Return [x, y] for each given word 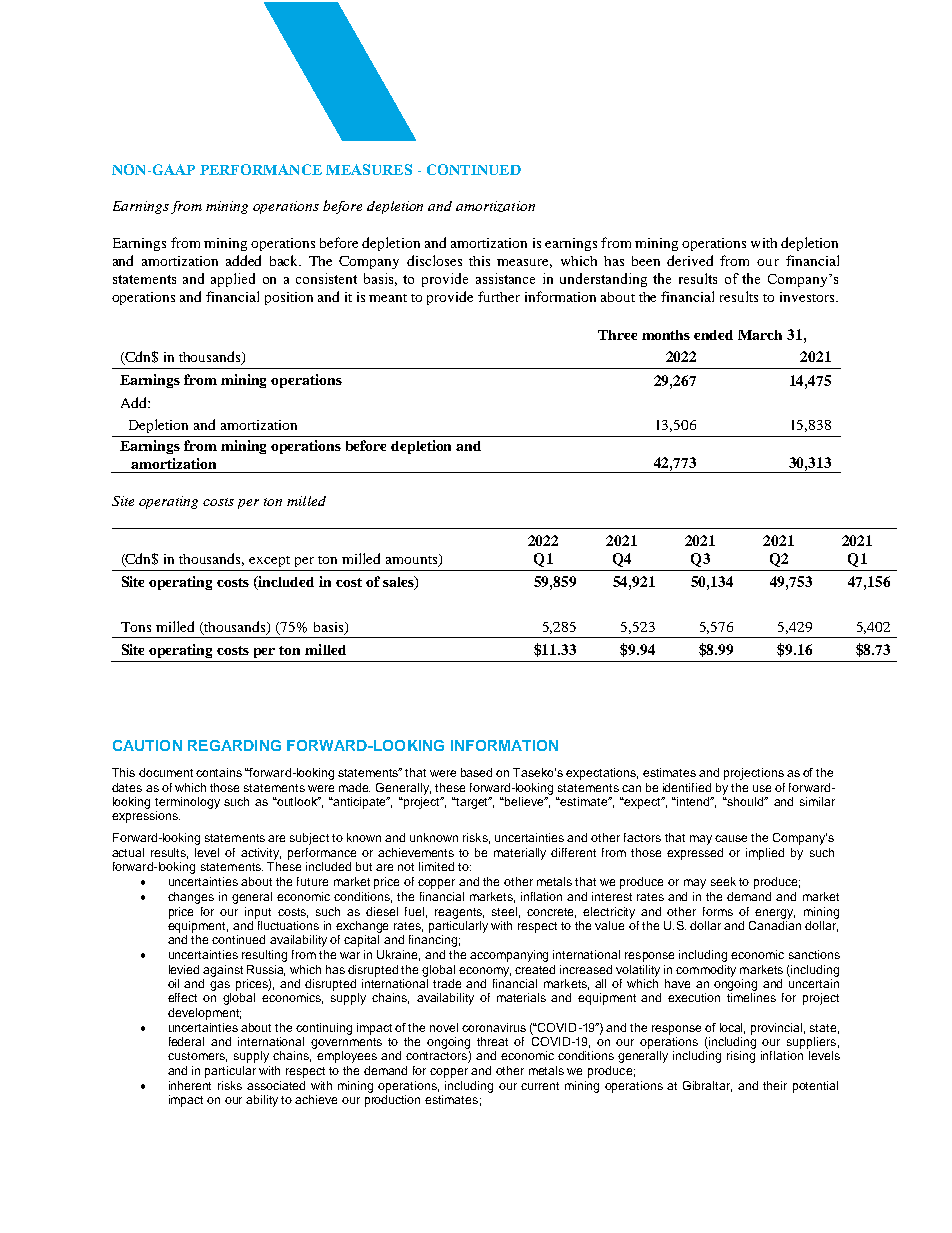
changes [191, 898]
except [269, 561]
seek [723, 881]
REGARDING [234, 745]
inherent [190, 1085]
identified [687, 787]
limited [436, 866]
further [499, 296]
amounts [413, 560]
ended [713, 335]
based [476, 772]
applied [233, 280]
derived [690, 260]
